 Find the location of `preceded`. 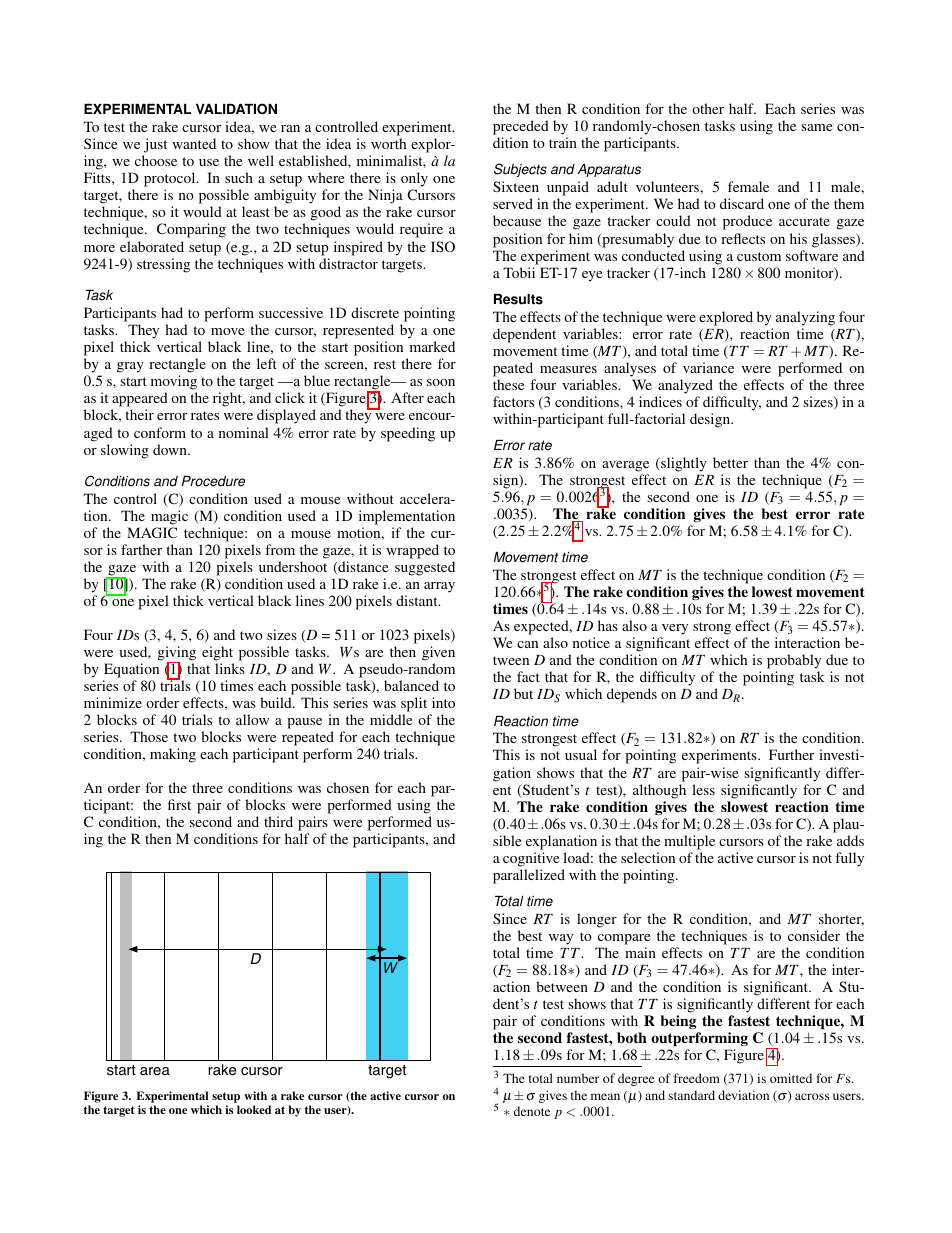

preceded is located at coordinates (521, 129).
